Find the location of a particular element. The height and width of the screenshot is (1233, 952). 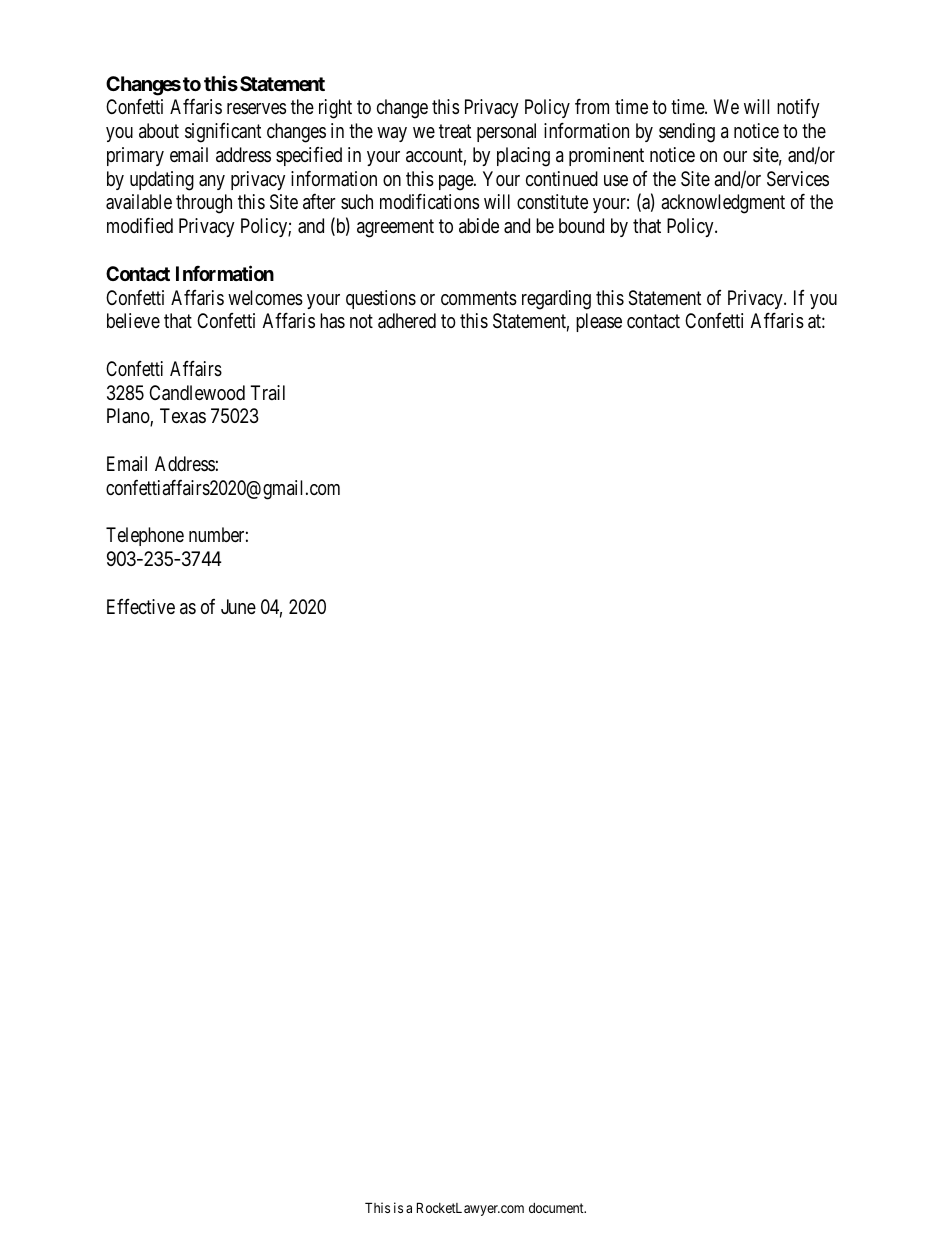

treat is located at coordinates (455, 132).
